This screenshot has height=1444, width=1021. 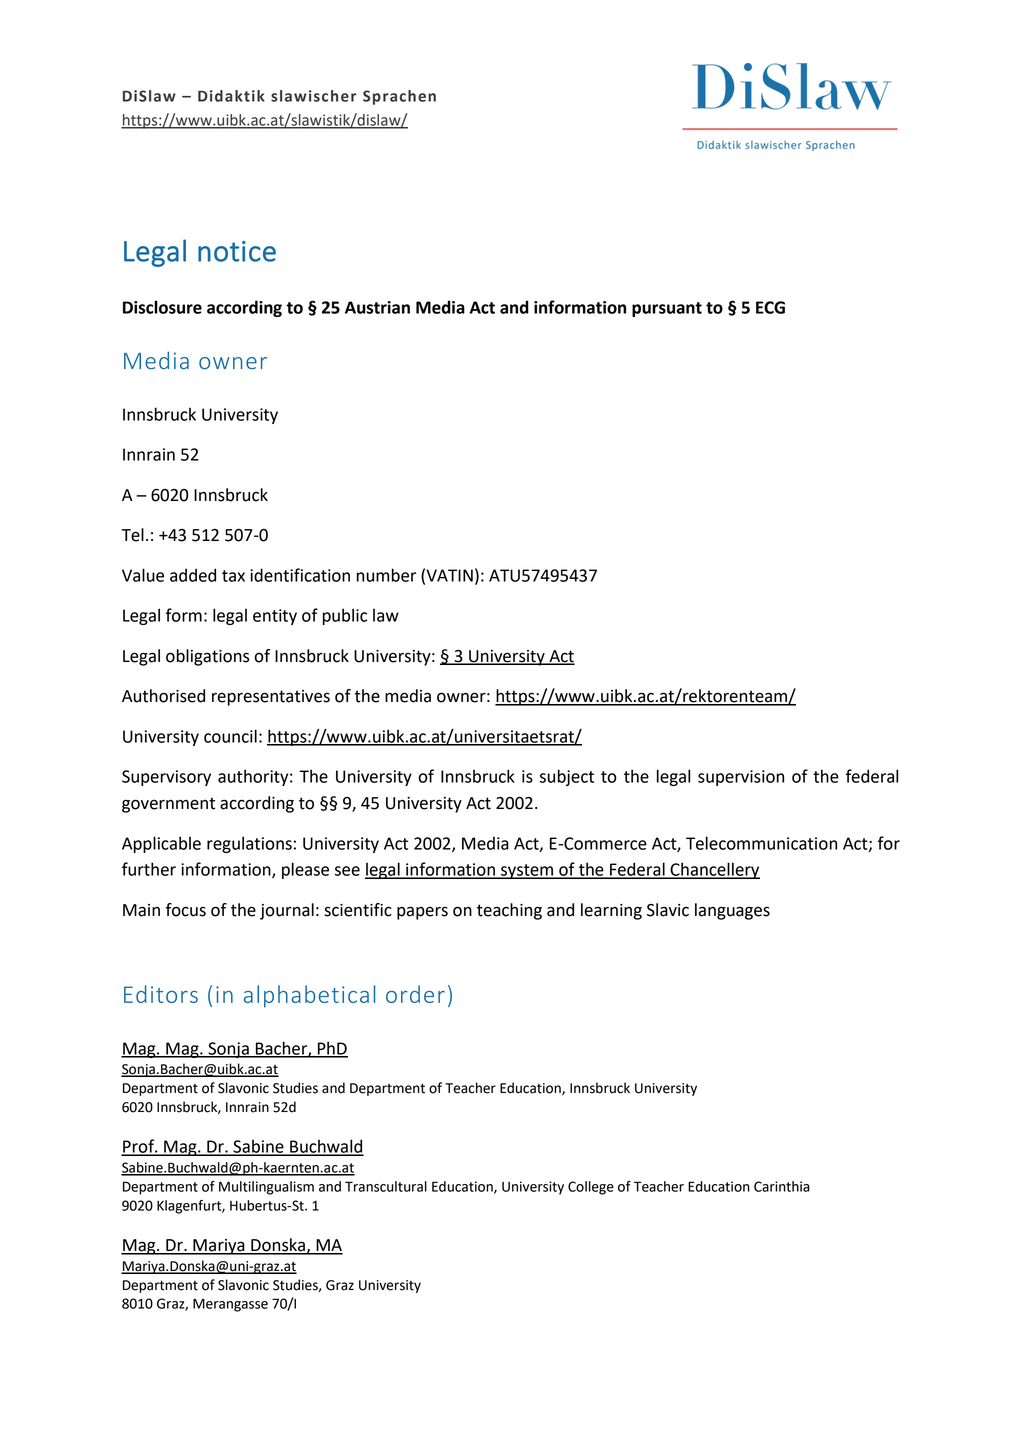 What do you see at coordinates (782, 1186) in the screenshot?
I see `Carinthia` at bounding box center [782, 1186].
